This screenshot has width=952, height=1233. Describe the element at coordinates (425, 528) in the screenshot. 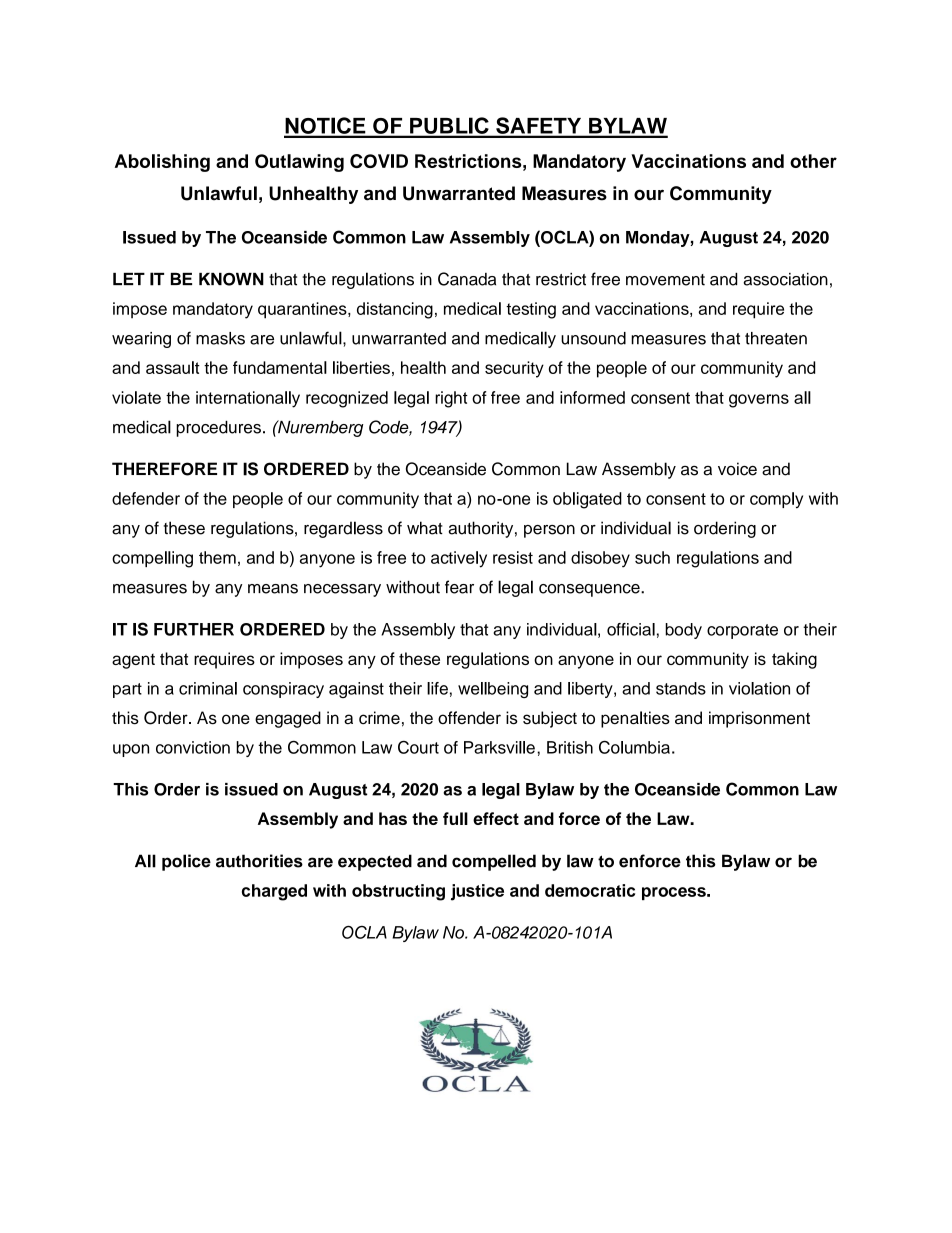

I see `what` at that location.
